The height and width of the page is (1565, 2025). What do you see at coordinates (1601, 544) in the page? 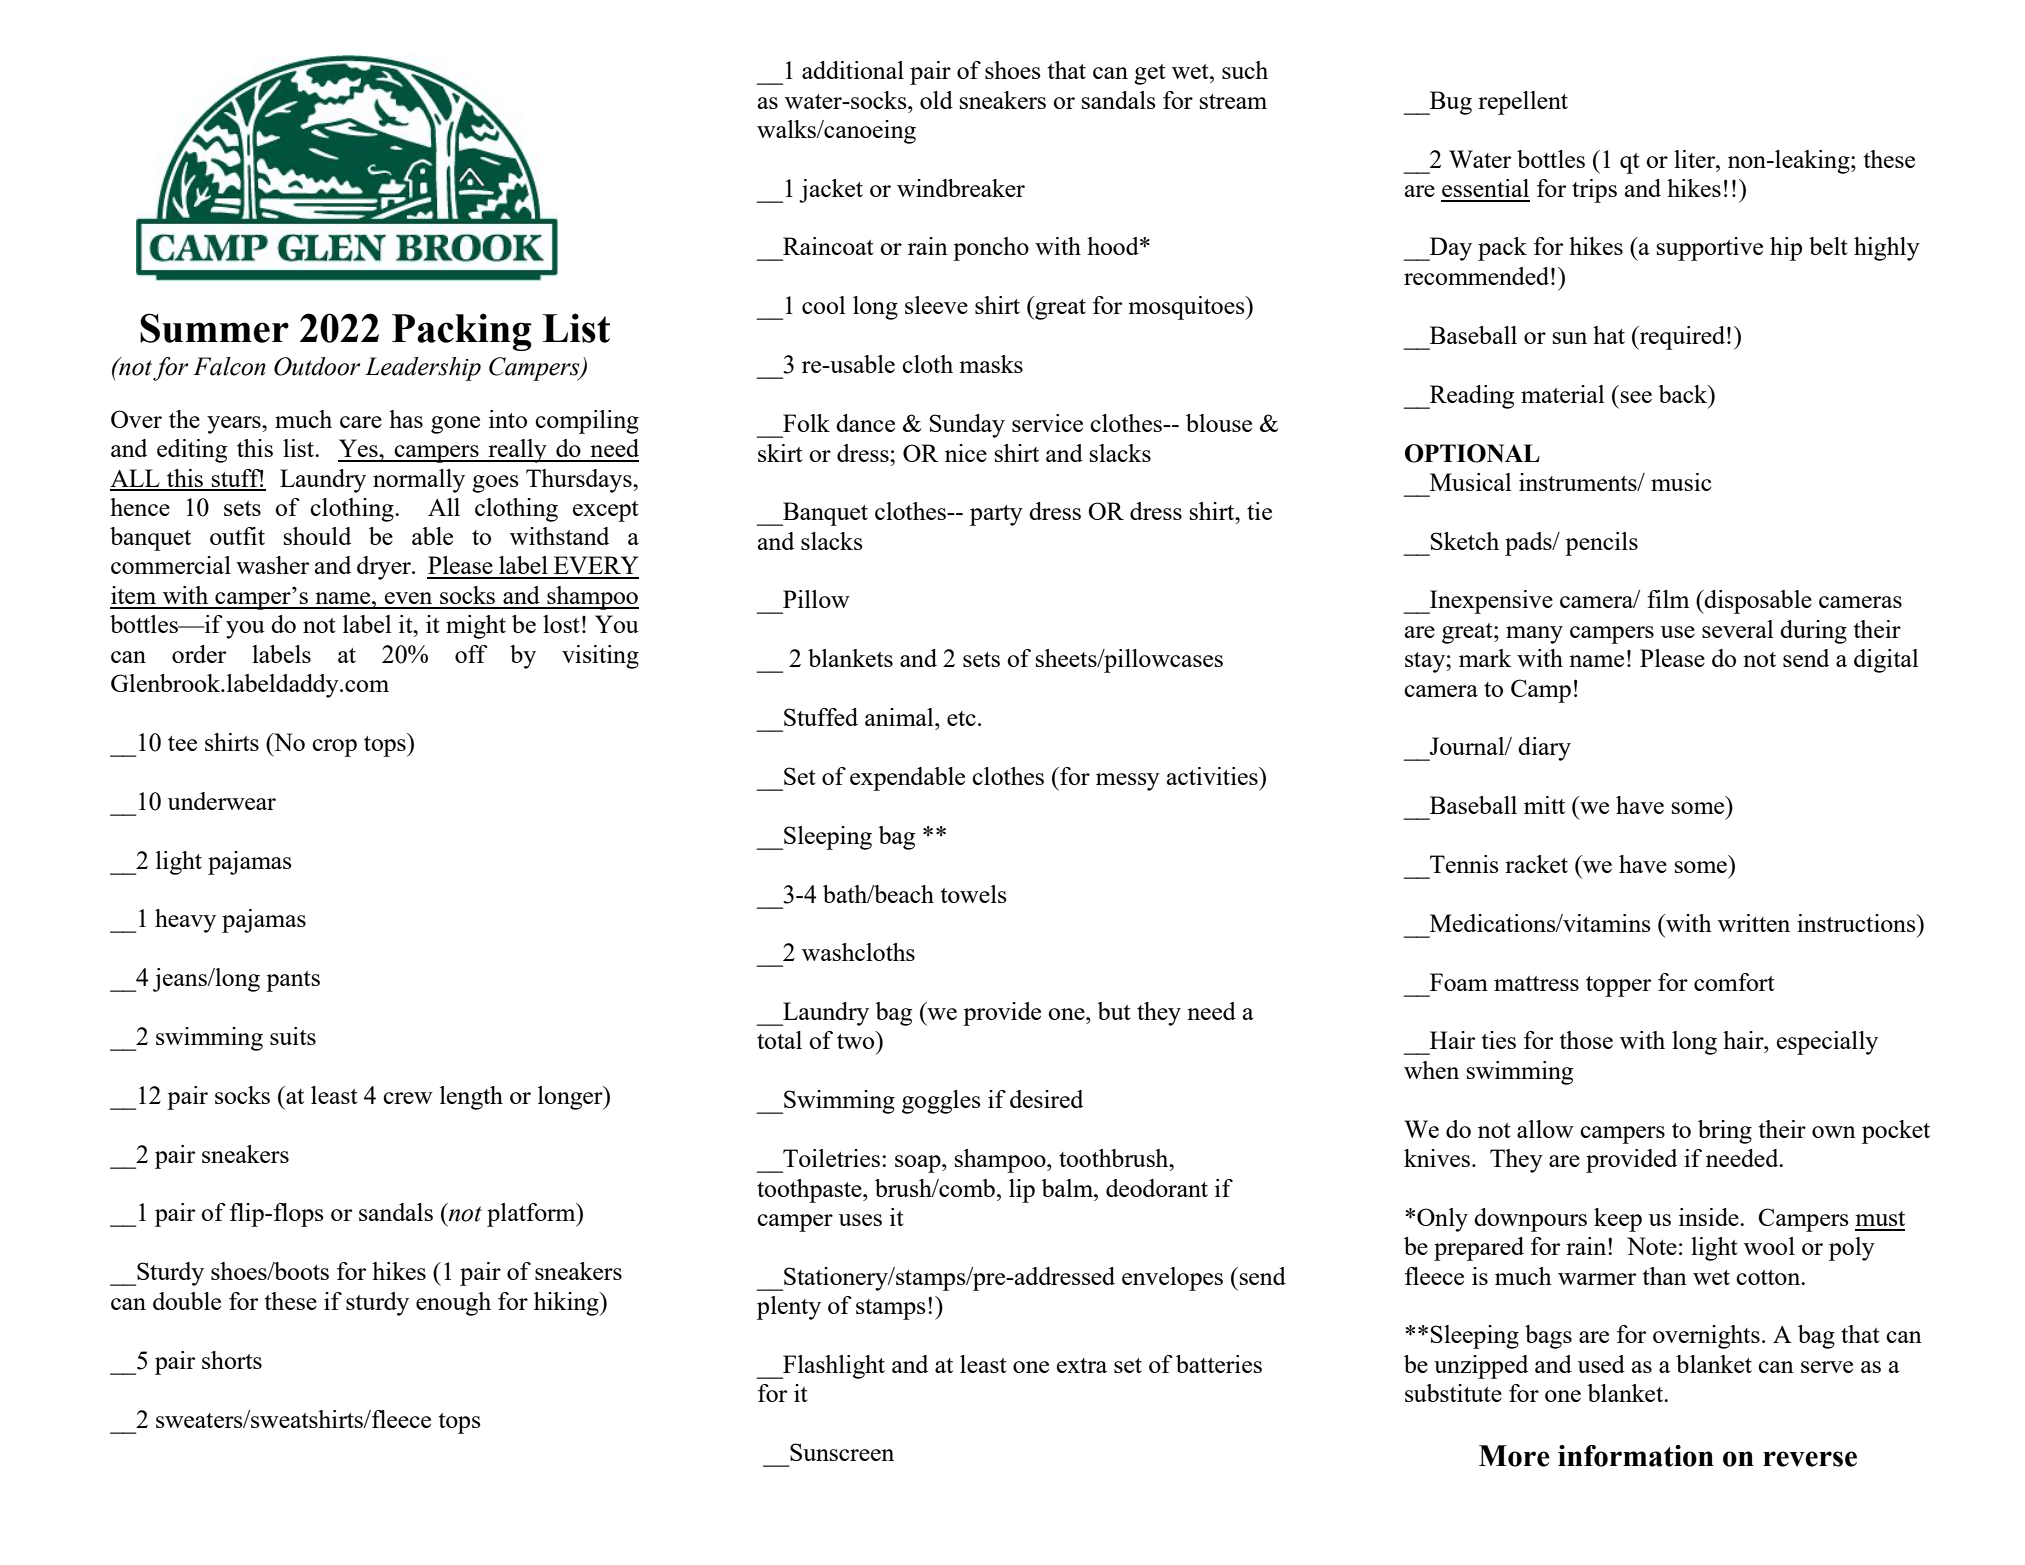
I see `pencils` at bounding box center [1601, 544].
